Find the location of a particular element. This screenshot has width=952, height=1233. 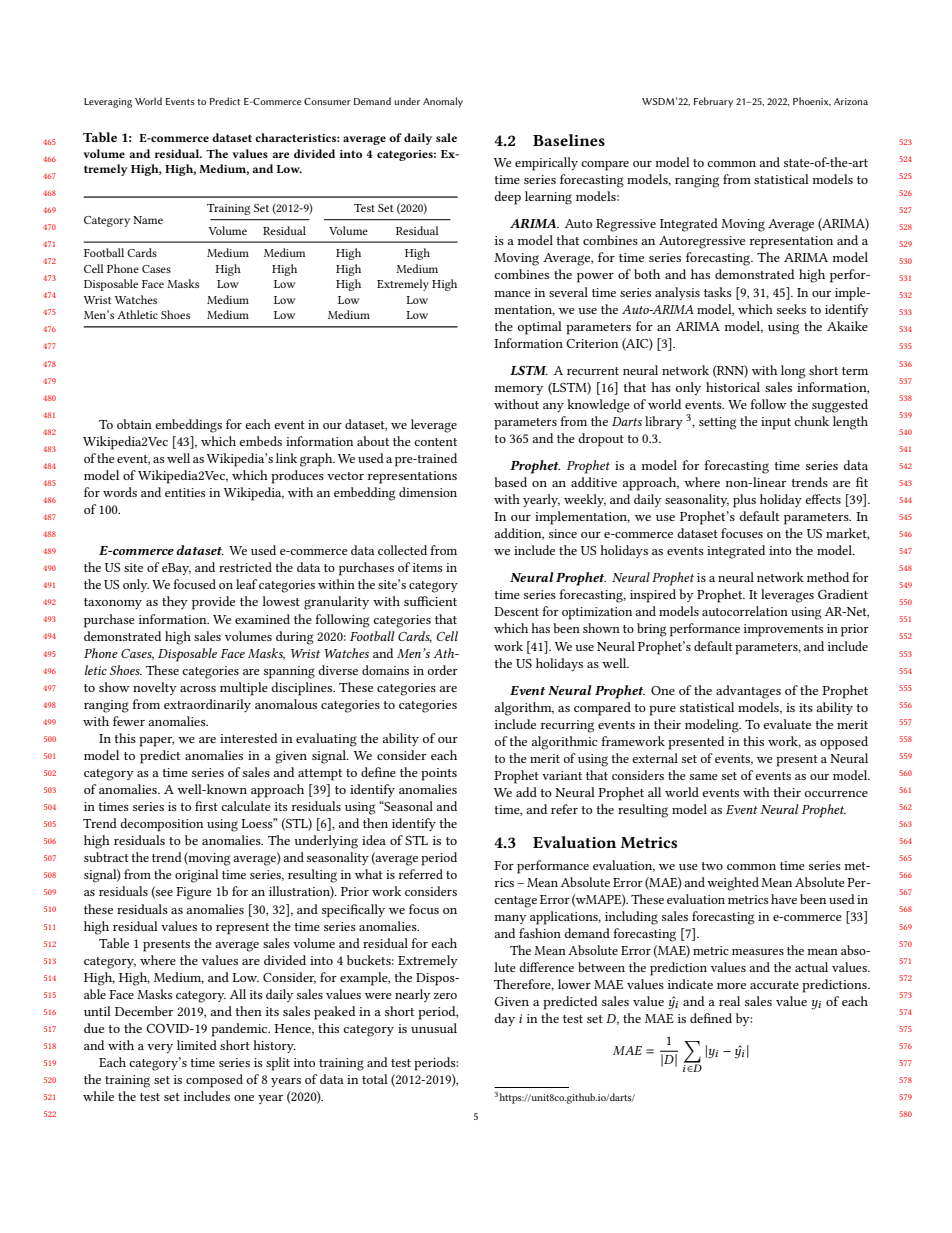

unusual is located at coordinates (434, 1028).
